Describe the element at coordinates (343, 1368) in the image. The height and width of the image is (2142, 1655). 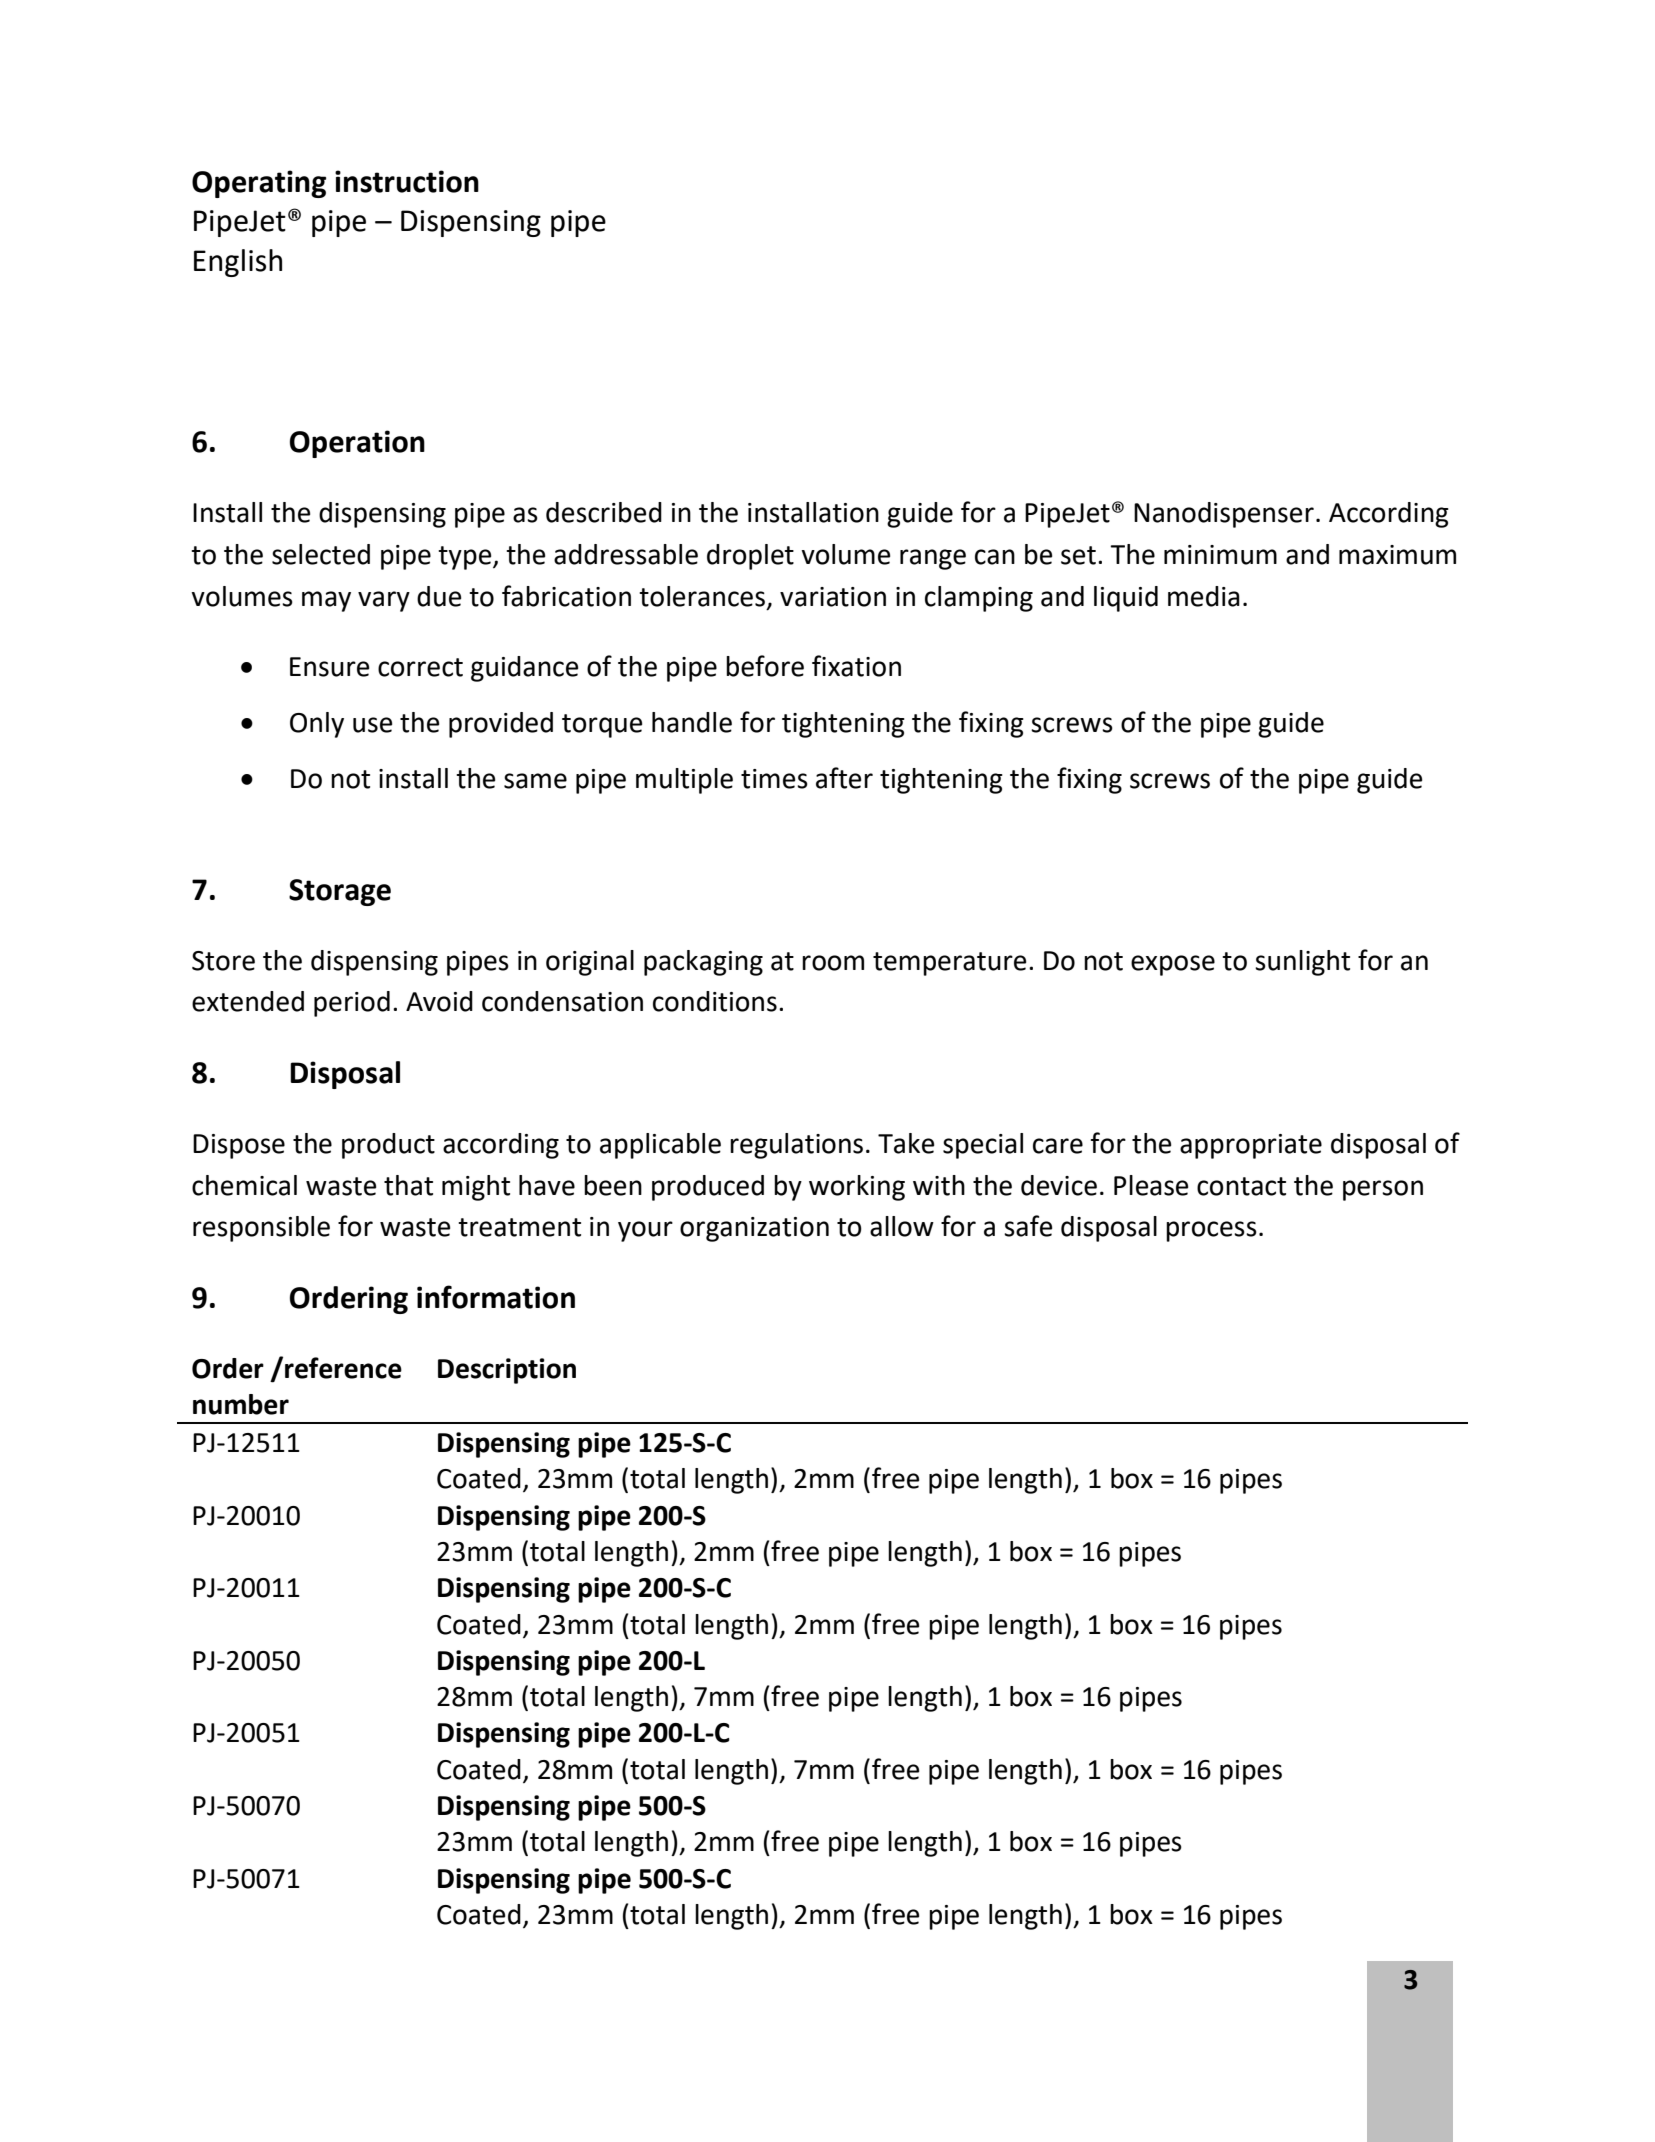
I see `reference` at that location.
